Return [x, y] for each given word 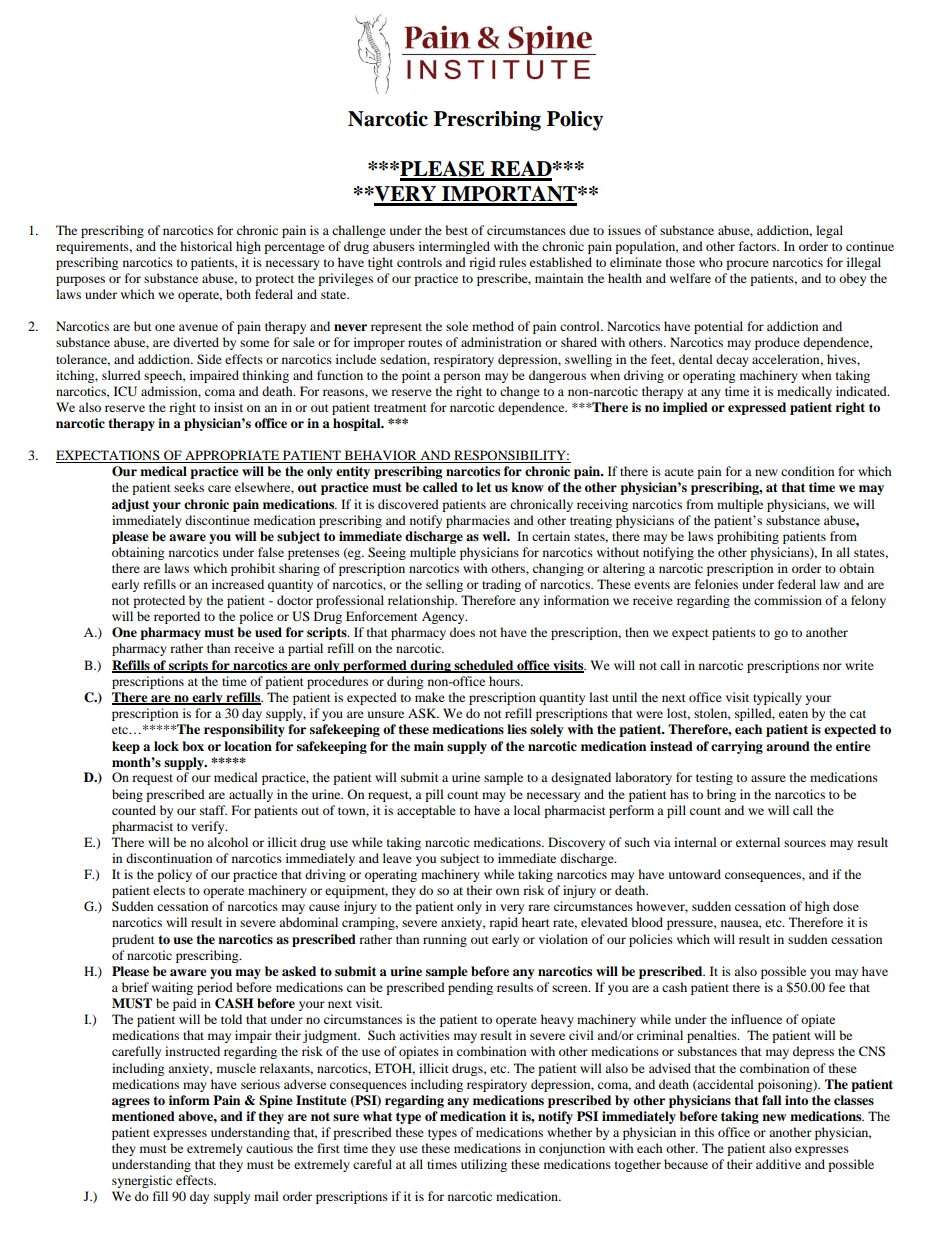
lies [517, 729]
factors [758, 246]
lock [166, 746]
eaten [793, 714]
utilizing [484, 1165]
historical [206, 246]
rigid [482, 263]
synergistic [142, 1181]
